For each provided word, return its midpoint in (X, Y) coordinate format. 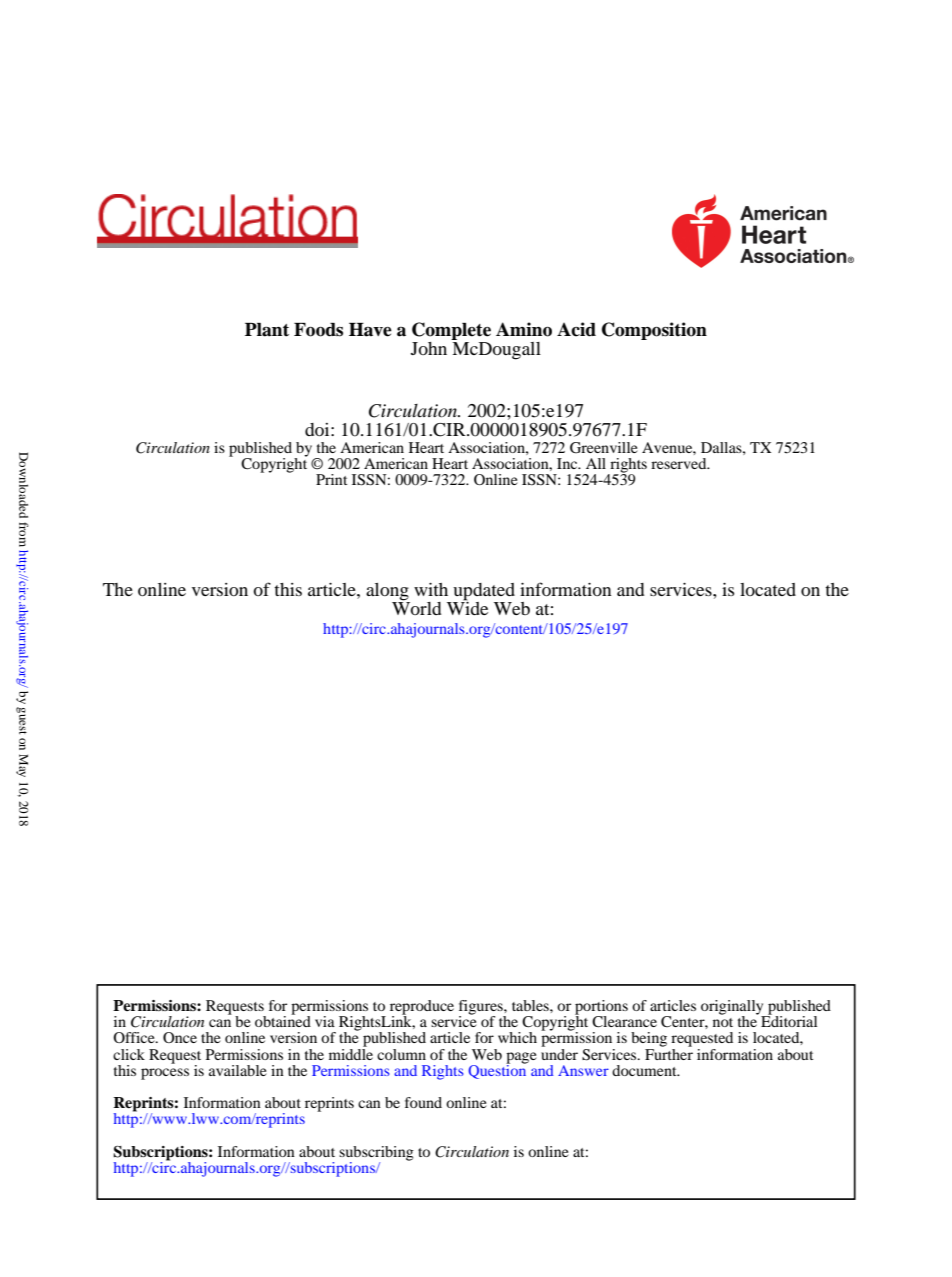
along (387, 592)
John (429, 348)
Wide (467, 607)
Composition (654, 331)
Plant (267, 330)
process (165, 1074)
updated (484, 592)
